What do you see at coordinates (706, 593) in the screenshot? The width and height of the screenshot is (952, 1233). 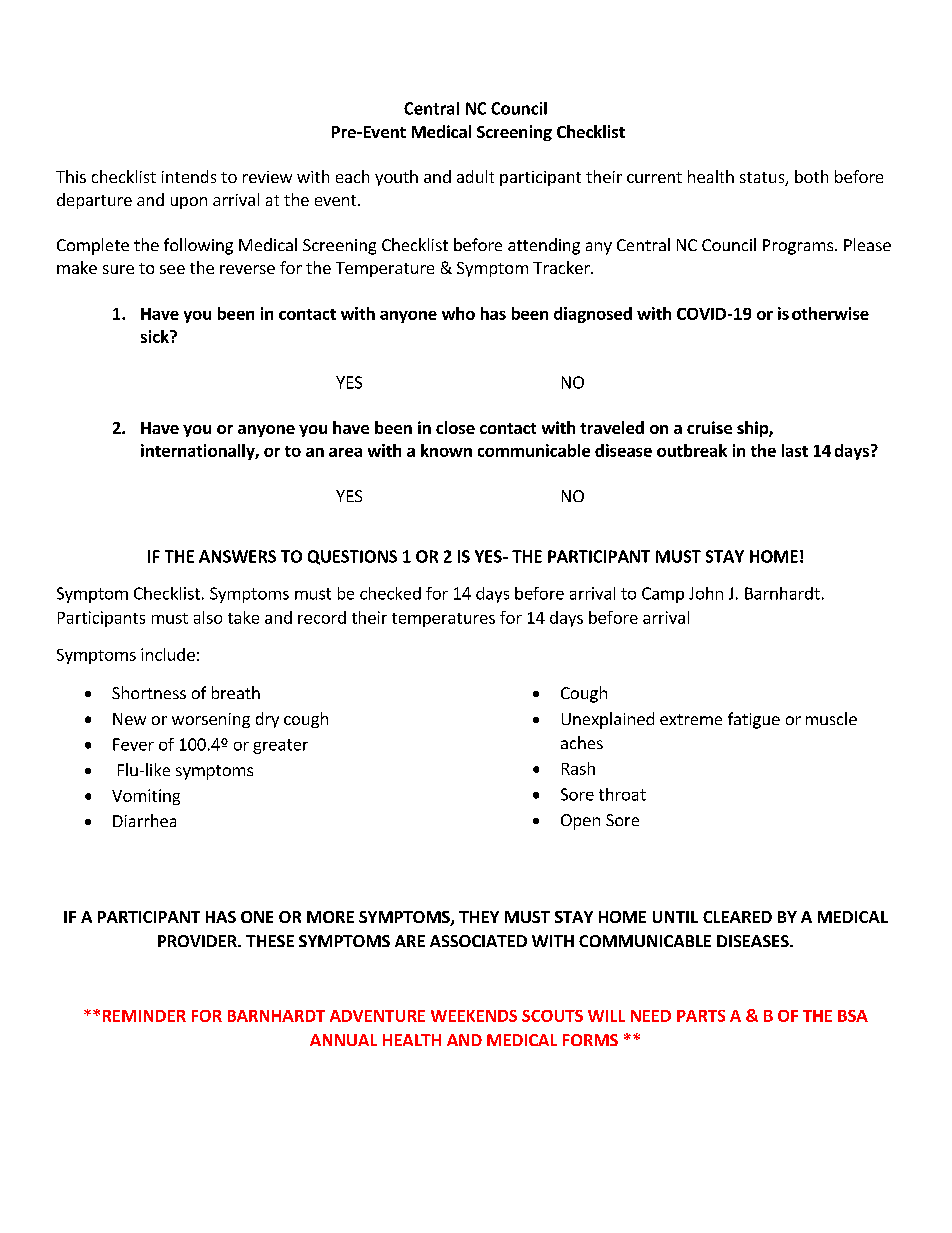 I see `John` at bounding box center [706, 593].
